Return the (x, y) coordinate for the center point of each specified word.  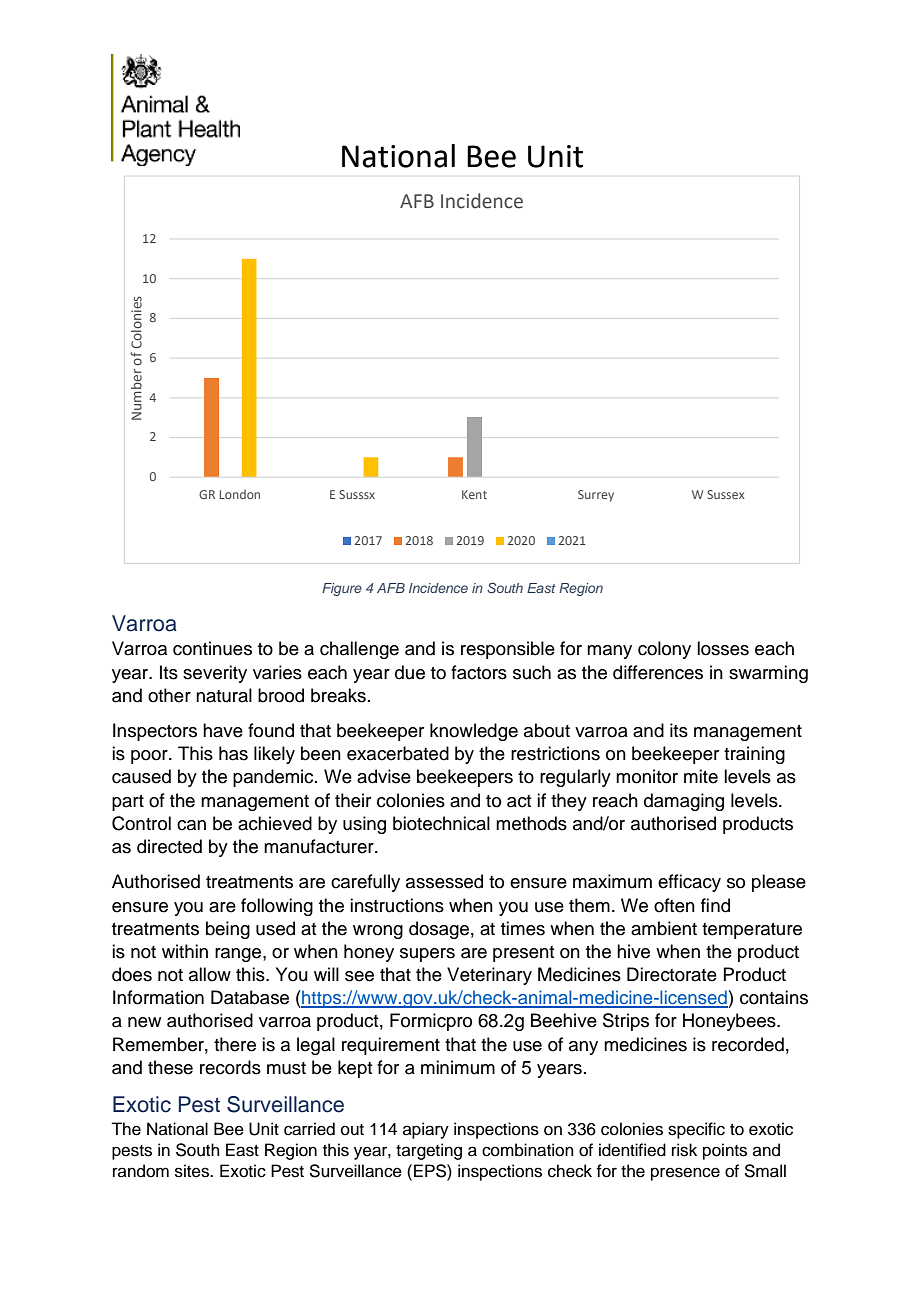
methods (531, 823)
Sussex (726, 494)
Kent (474, 494)
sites (193, 1171)
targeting (429, 1151)
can (191, 825)
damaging (684, 802)
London (240, 494)
